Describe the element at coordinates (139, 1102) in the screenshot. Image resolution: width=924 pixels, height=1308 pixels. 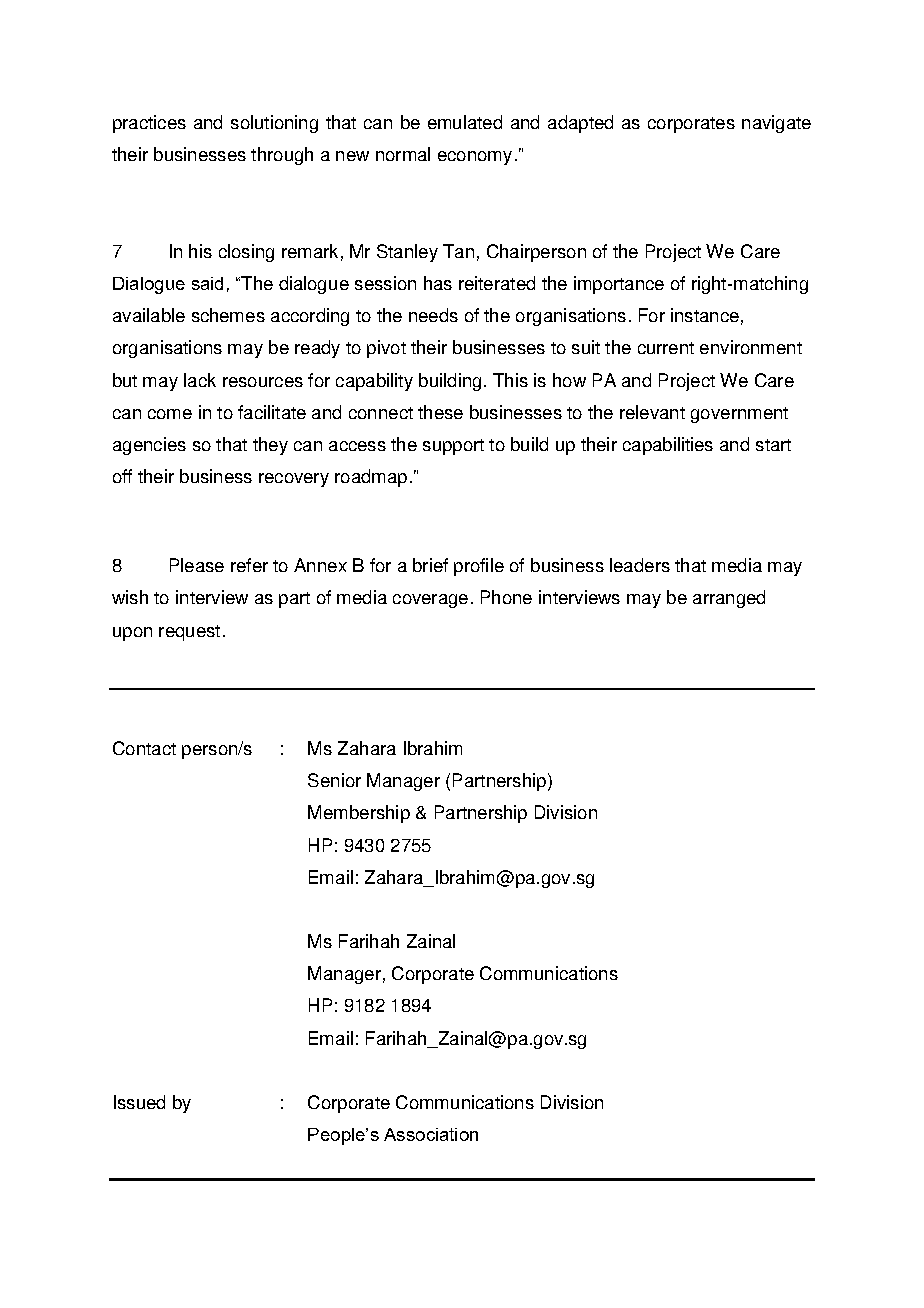
I see `Issued` at that location.
